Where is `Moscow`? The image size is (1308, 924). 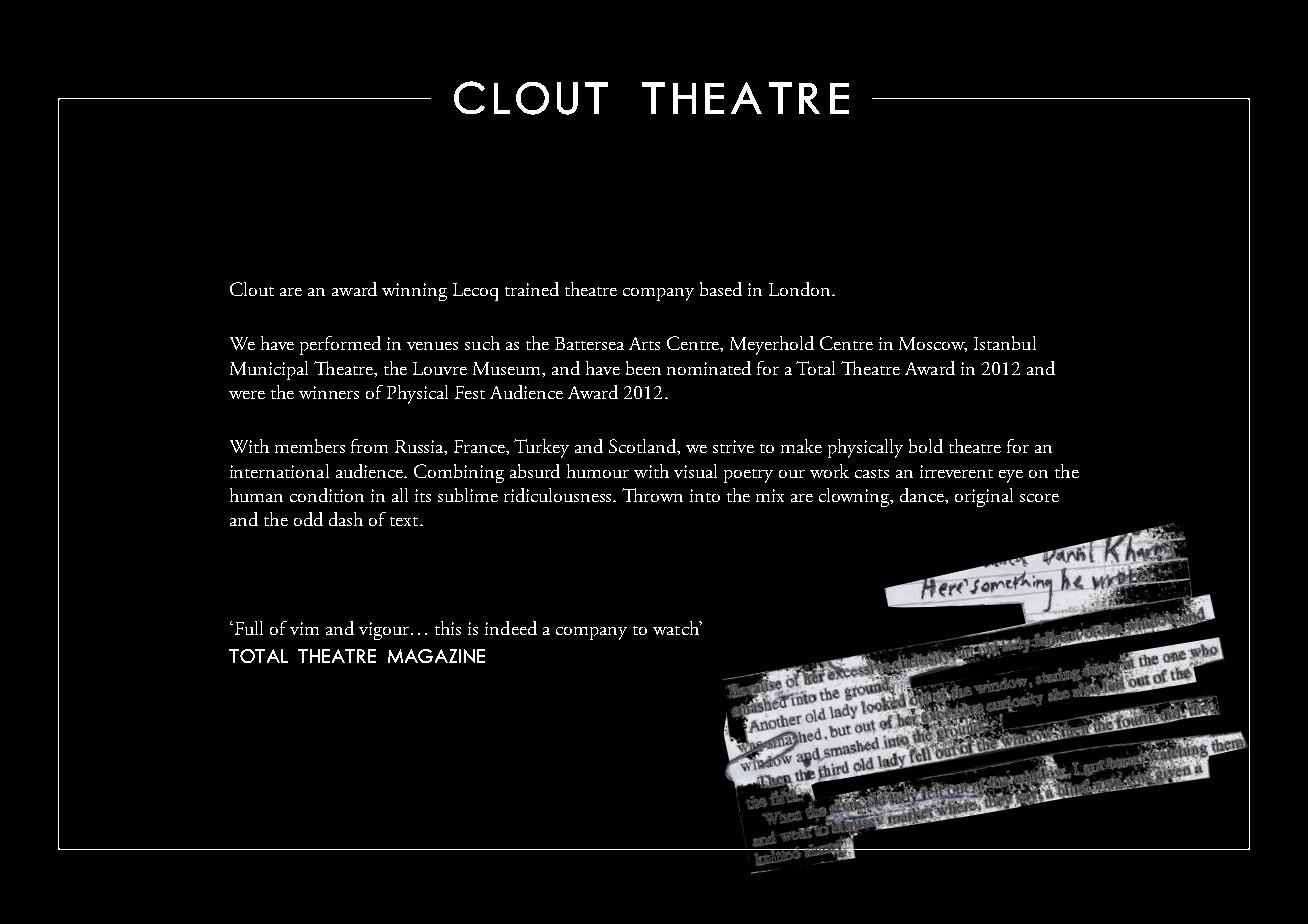 Moscow is located at coordinates (933, 344).
